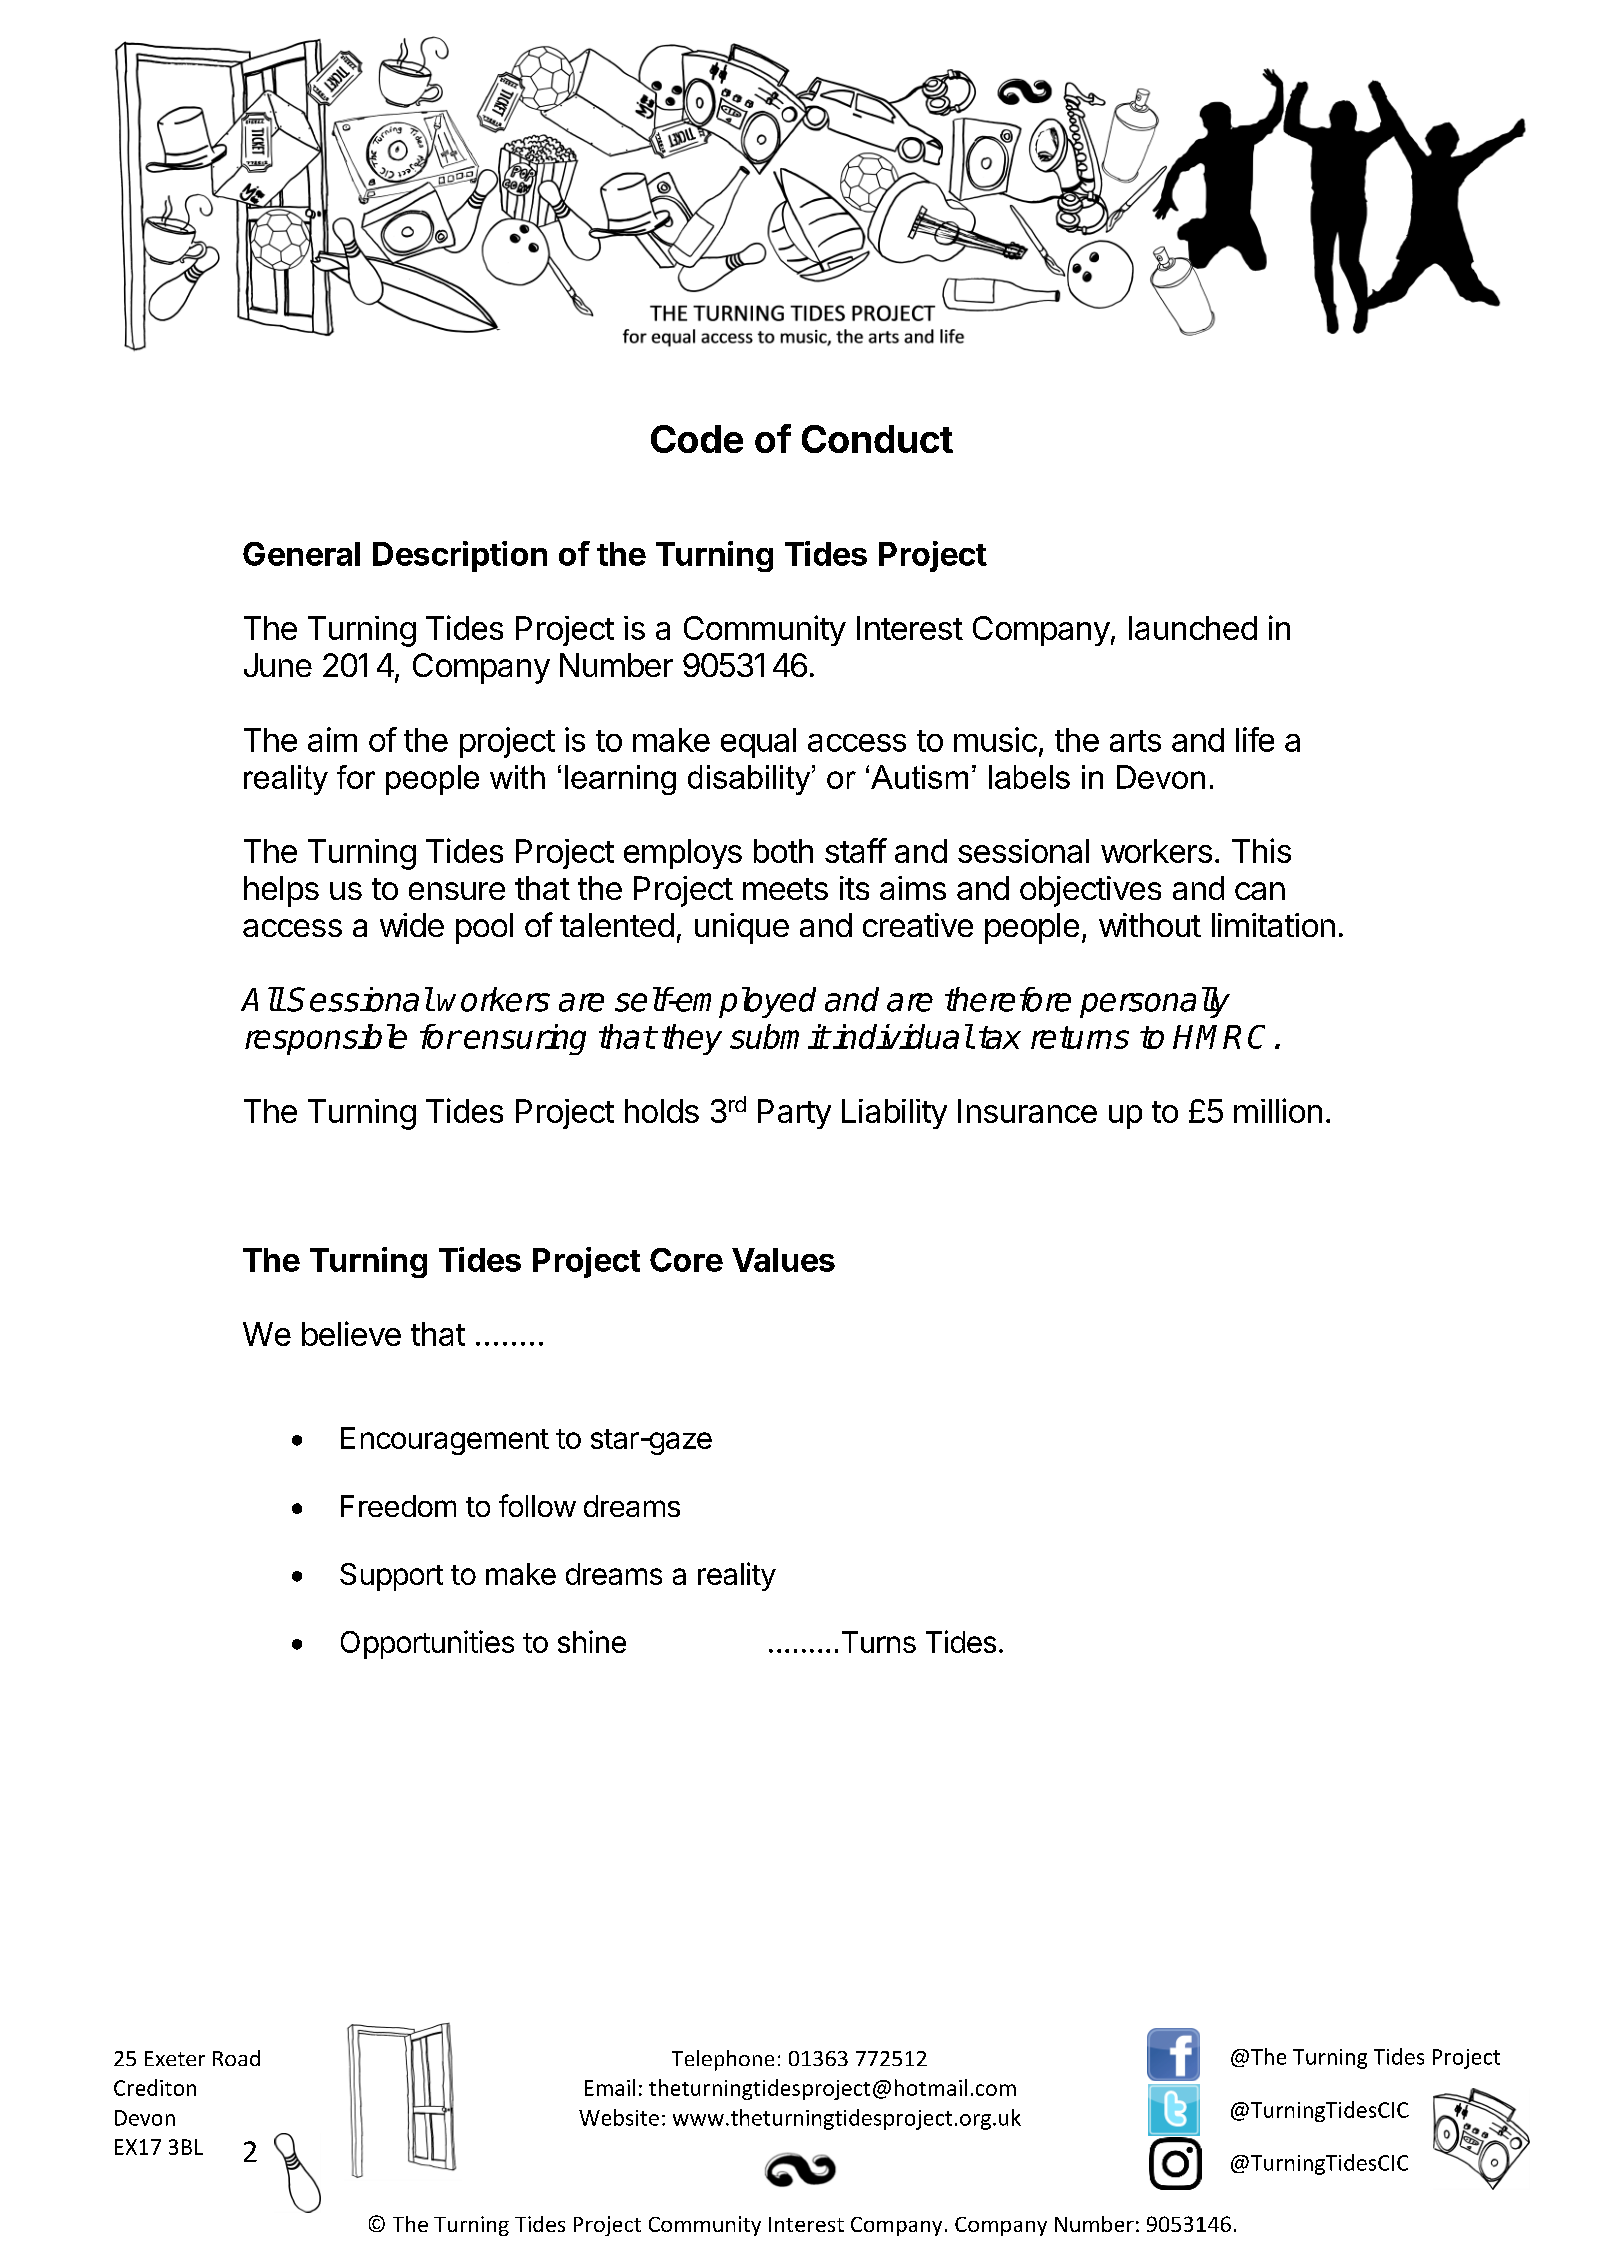 Image resolution: width=1602 pixels, height=2266 pixels. I want to click on General, so click(301, 554).
